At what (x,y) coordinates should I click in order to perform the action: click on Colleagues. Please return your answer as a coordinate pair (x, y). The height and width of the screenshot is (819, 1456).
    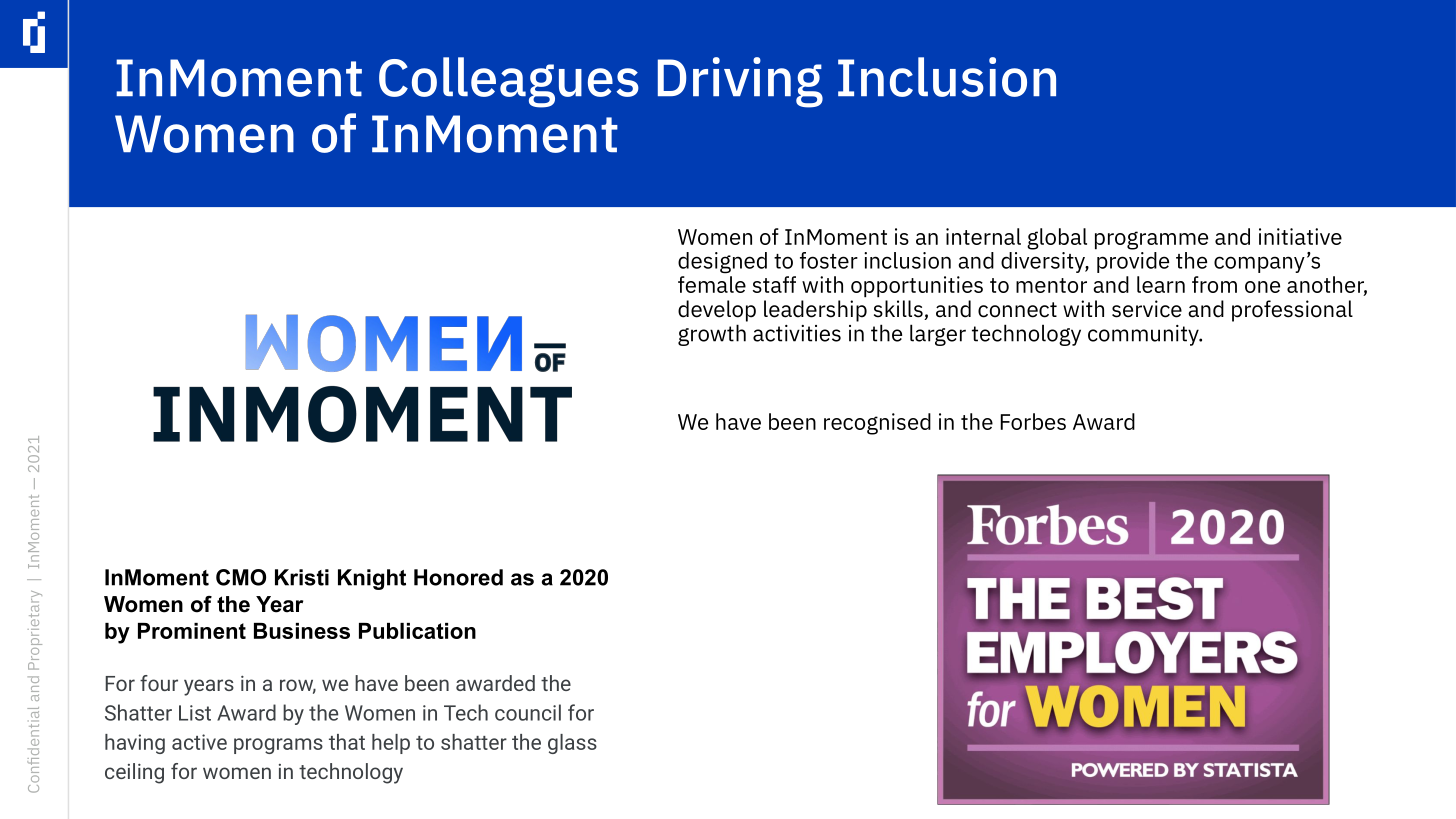
    Looking at the image, I should click on (509, 82).
